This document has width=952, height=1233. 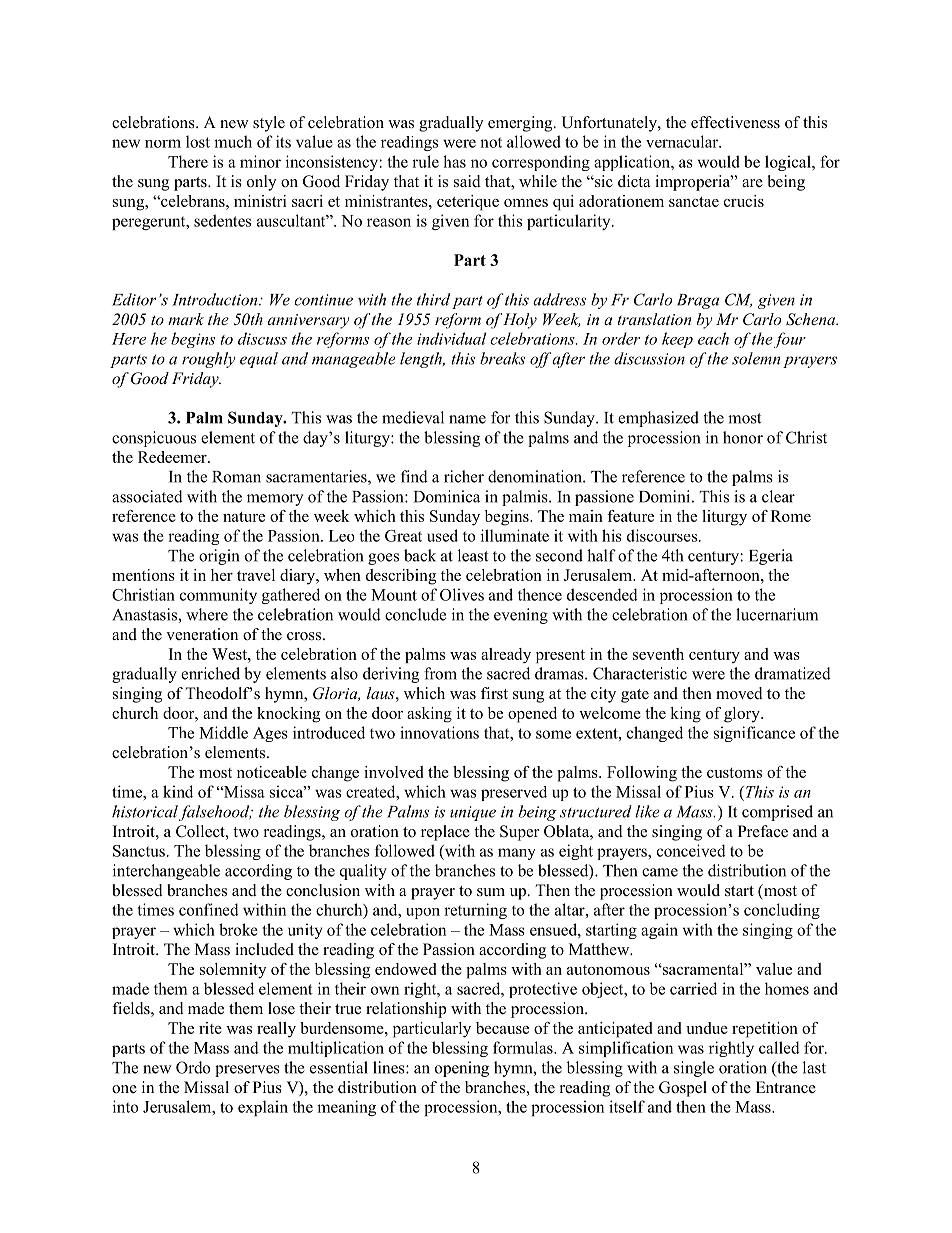 What do you see at coordinates (451, 338) in the document?
I see `individual` at bounding box center [451, 338].
